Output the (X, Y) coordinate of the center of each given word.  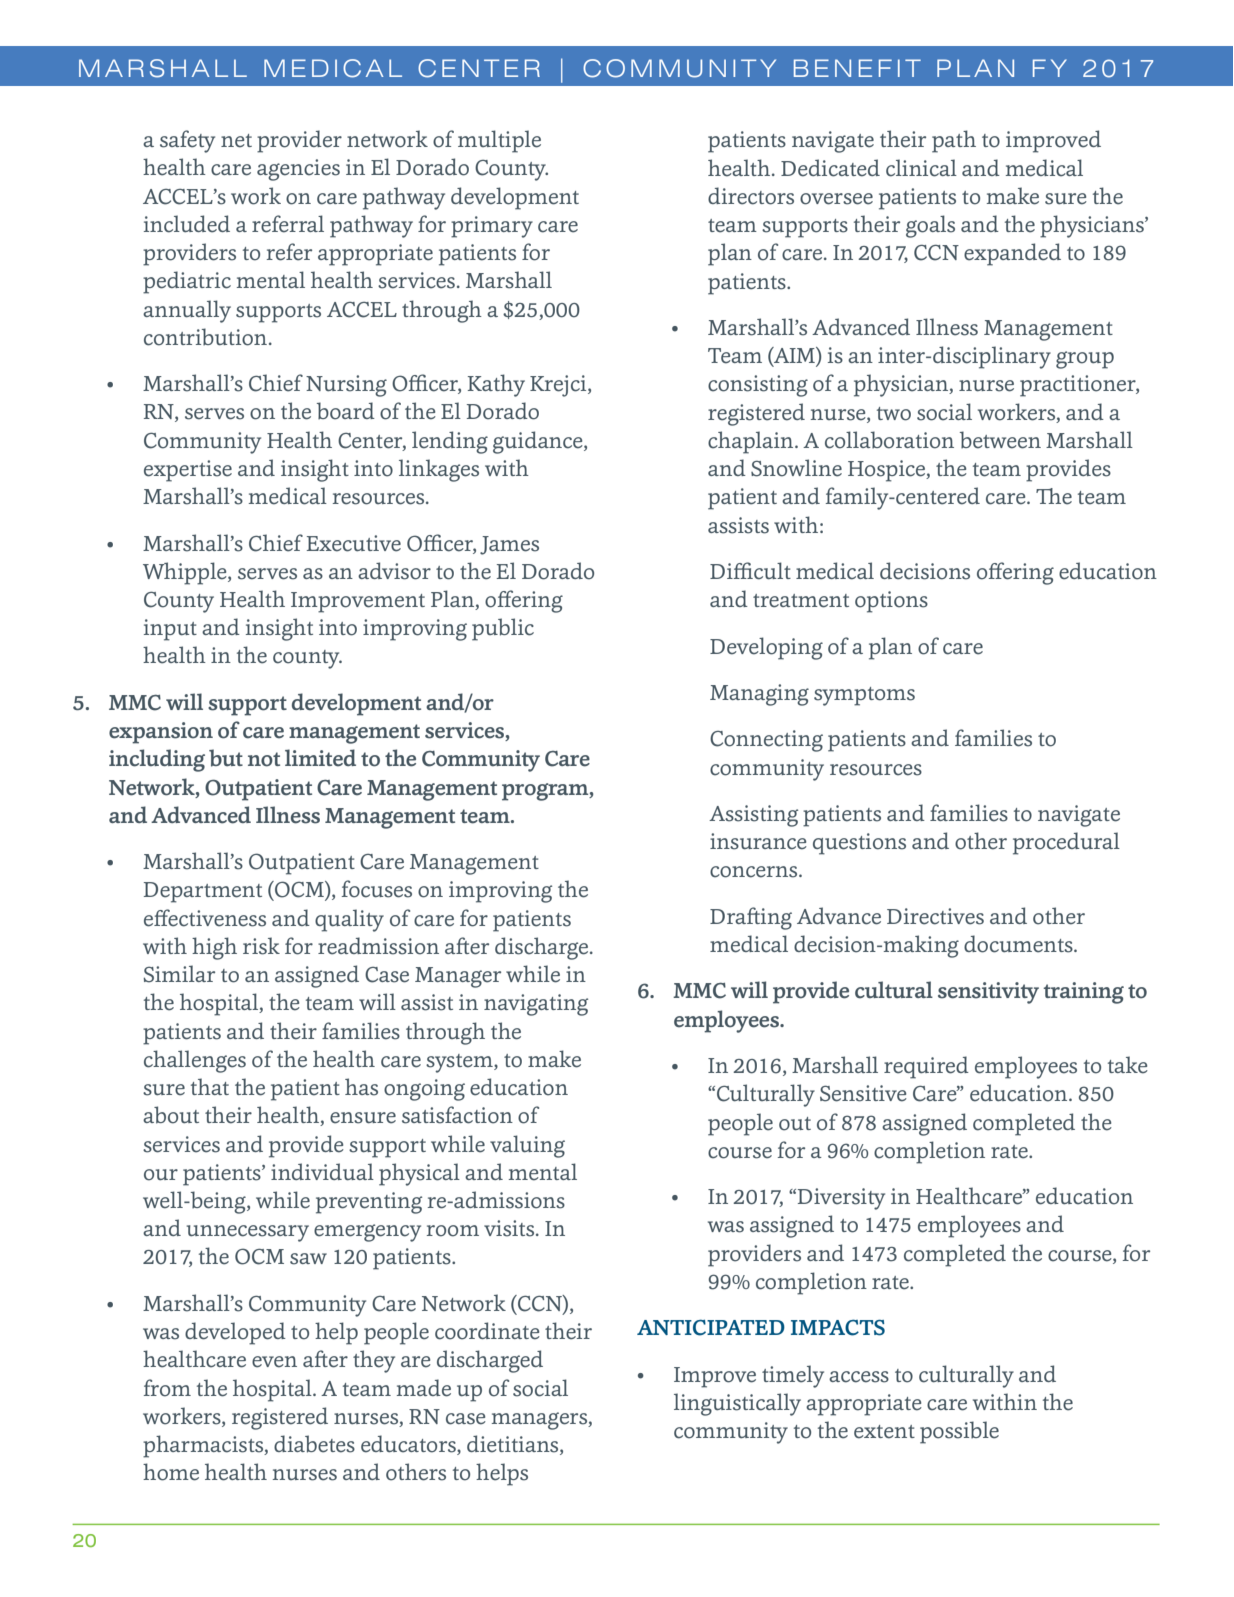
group (1085, 360)
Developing (766, 648)
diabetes (314, 1444)
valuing (527, 1146)
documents (1019, 944)
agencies (298, 170)
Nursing (346, 386)
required (926, 1067)
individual (322, 1172)
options (891, 602)
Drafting (751, 918)
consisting (758, 386)
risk (261, 946)
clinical (921, 168)
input (170, 630)
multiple (499, 141)
